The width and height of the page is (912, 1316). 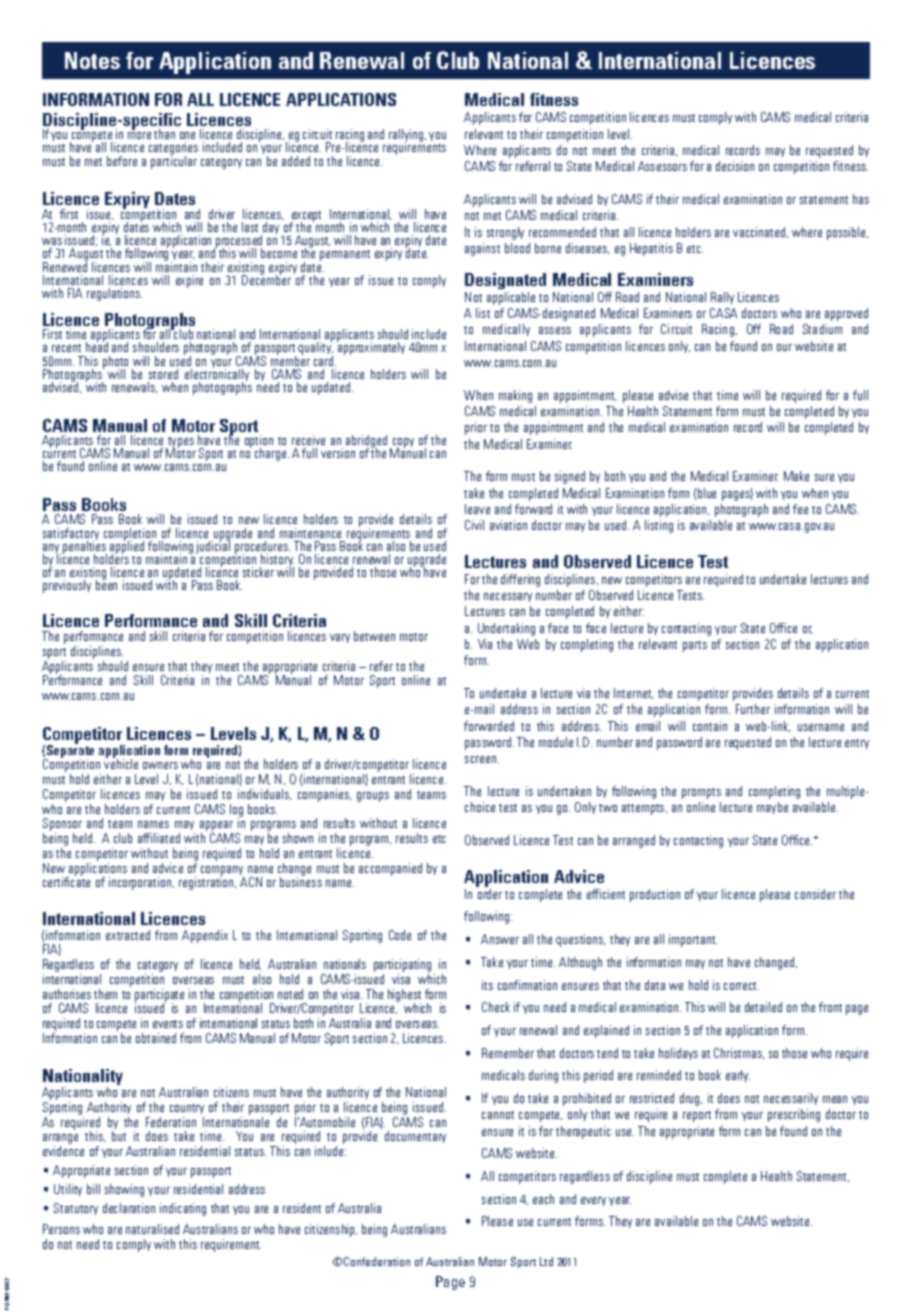 What do you see at coordinates (180, 443) in the page?
I see `types` at bounding box center [180, 443].
